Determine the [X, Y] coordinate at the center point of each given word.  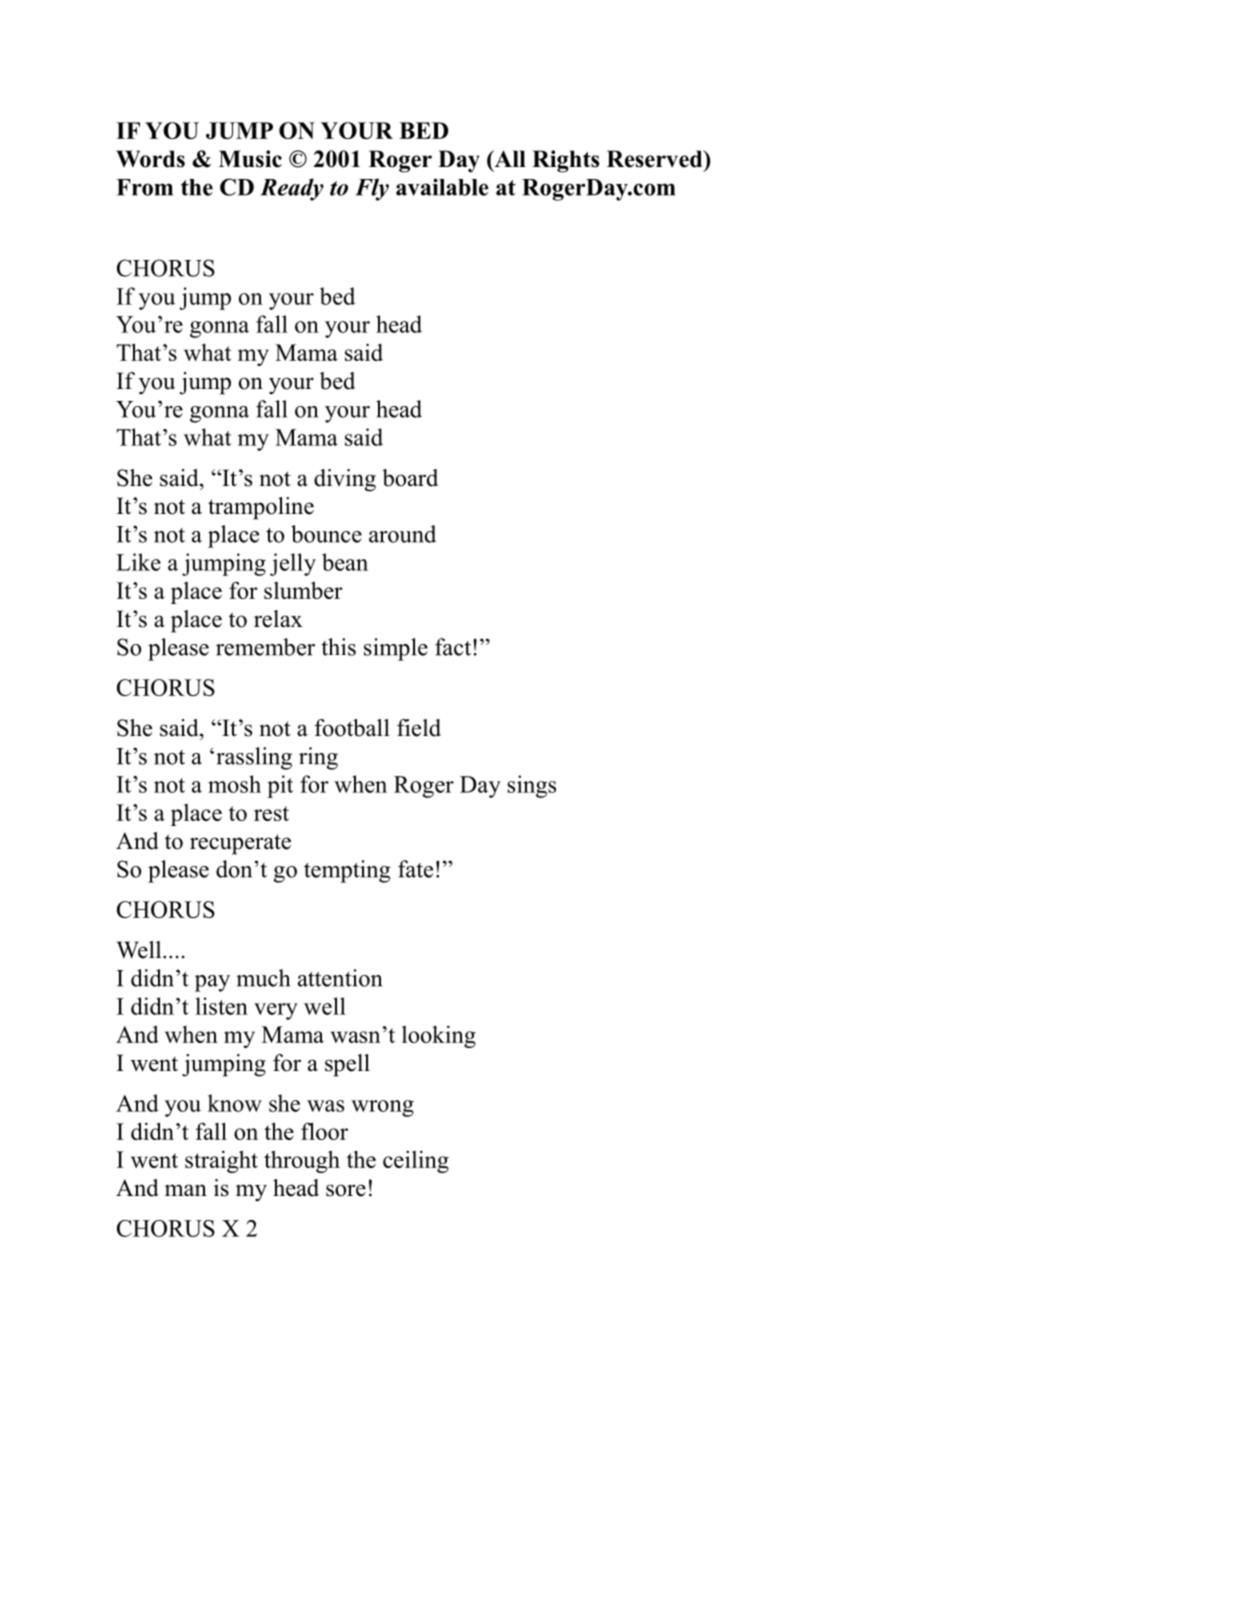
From [144, 187]
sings [531, 786]
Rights [565, 161]
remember [265, 647]
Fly [372, 189]
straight [221, 1161]
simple [396, 649]
